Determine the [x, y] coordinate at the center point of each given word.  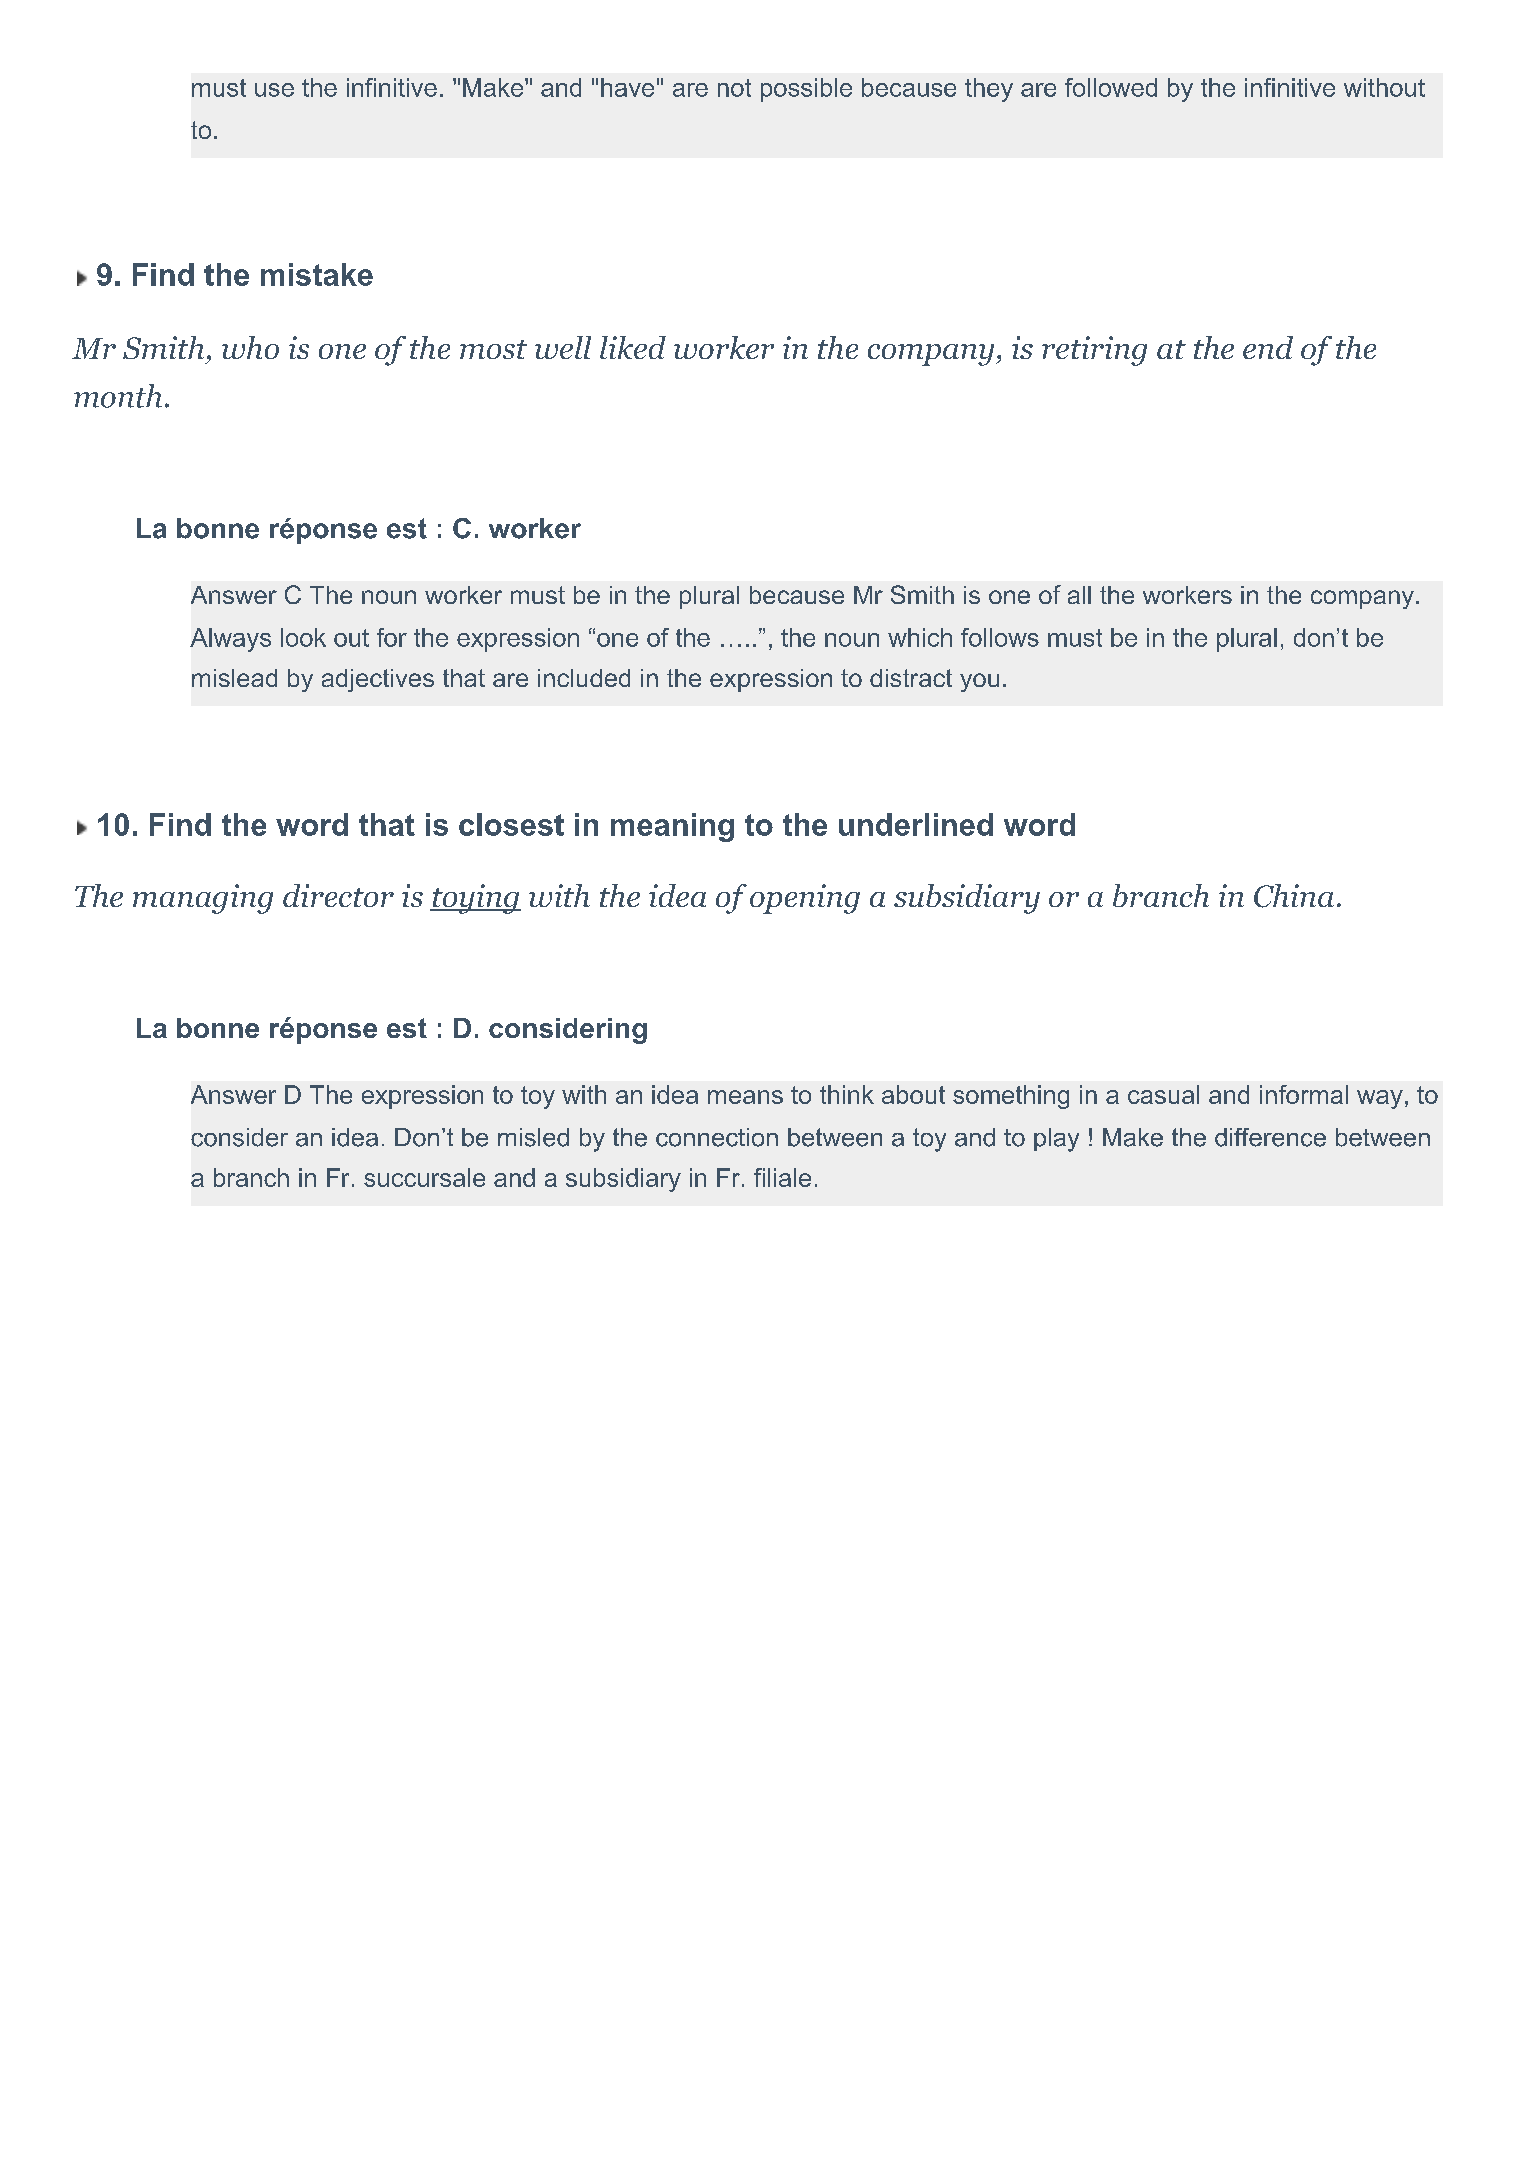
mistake [317, 274]
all [1079, 595]
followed [1111, 87]
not [734, 88]
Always [230, 640]
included [584, 678]
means [745, 1097]
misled [533, 1137]
